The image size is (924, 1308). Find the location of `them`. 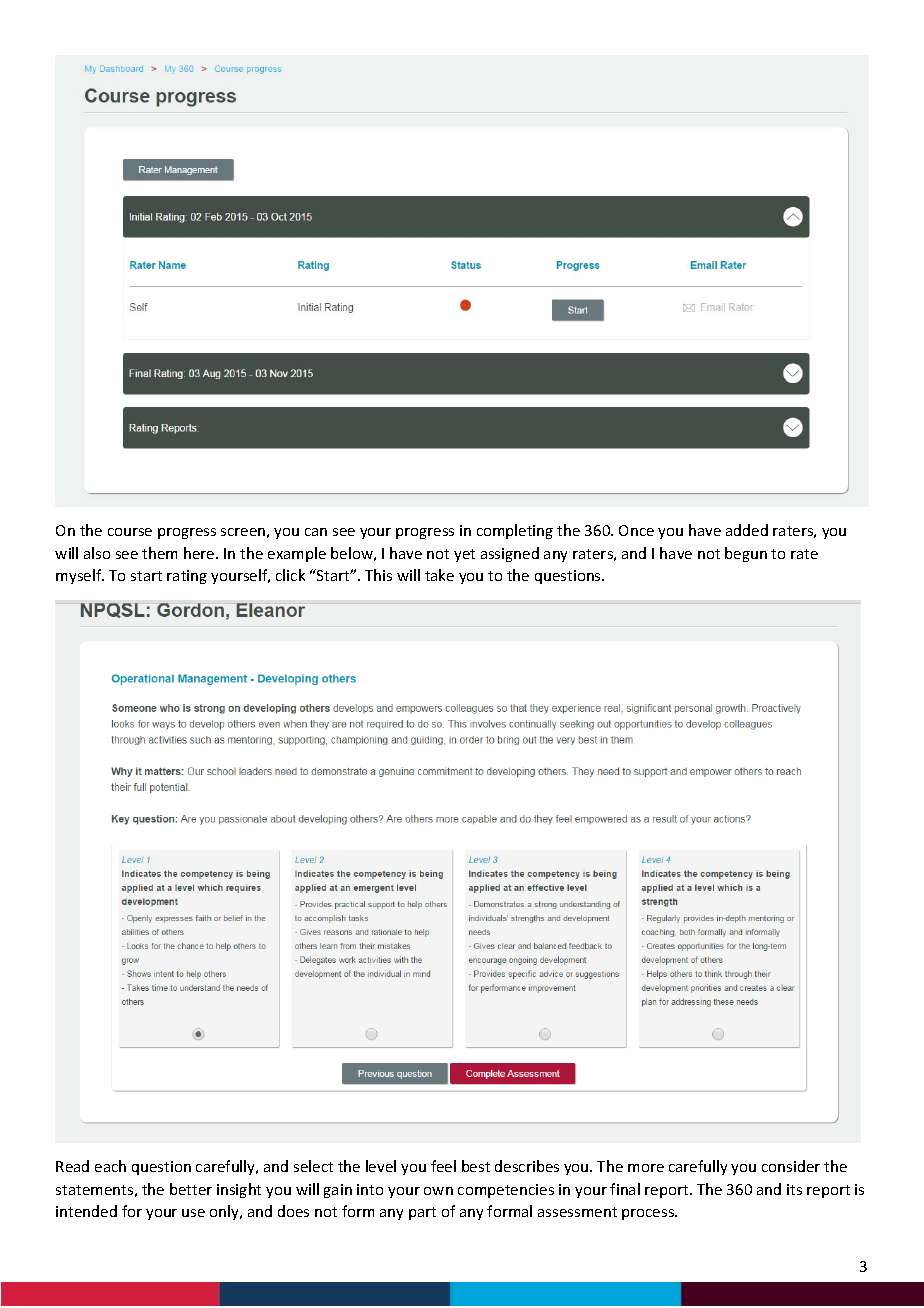

them is located at coordinates (159, 553).
